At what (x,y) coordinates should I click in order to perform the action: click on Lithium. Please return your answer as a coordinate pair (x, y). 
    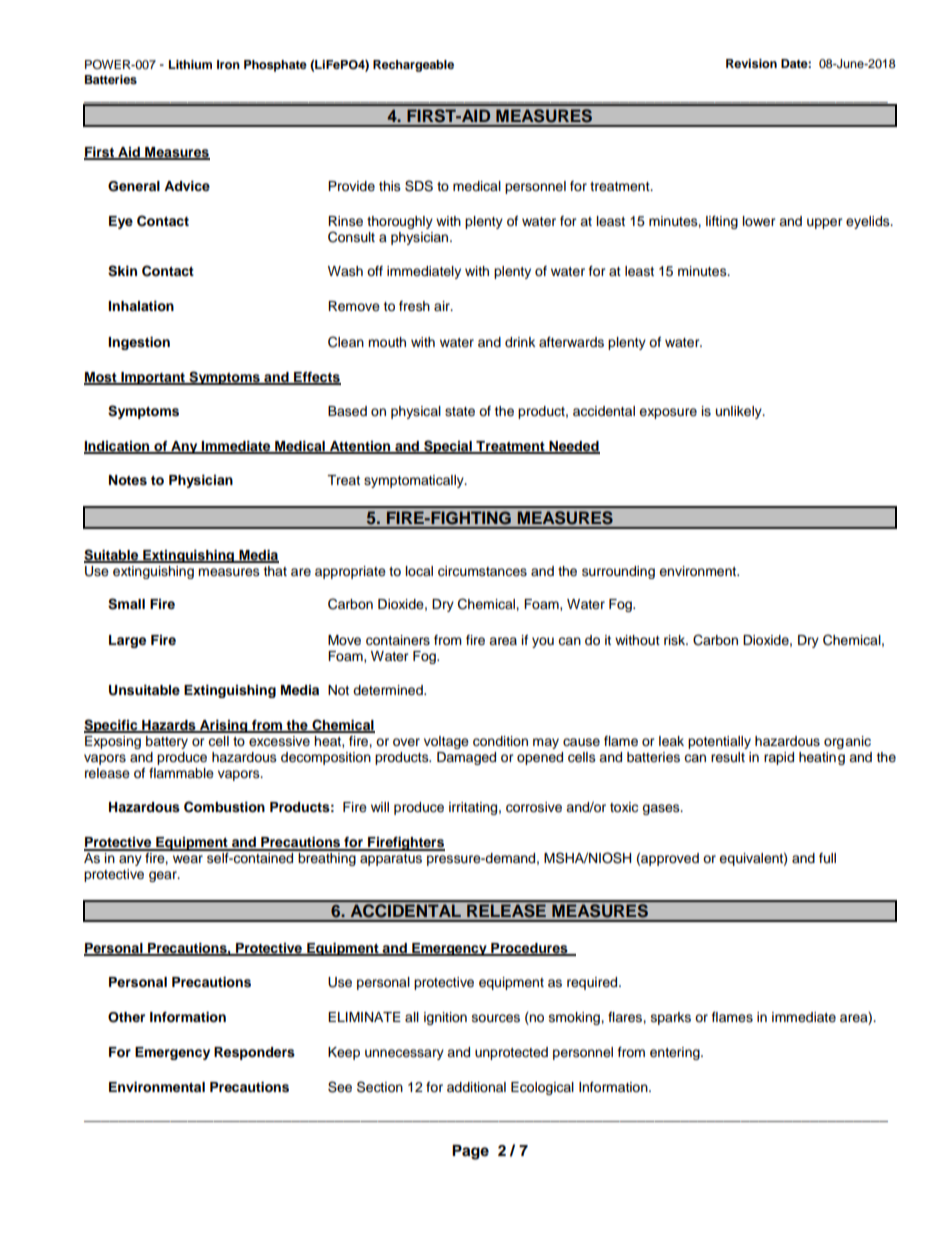
    Looking at the image, I should click on (190, 64).
